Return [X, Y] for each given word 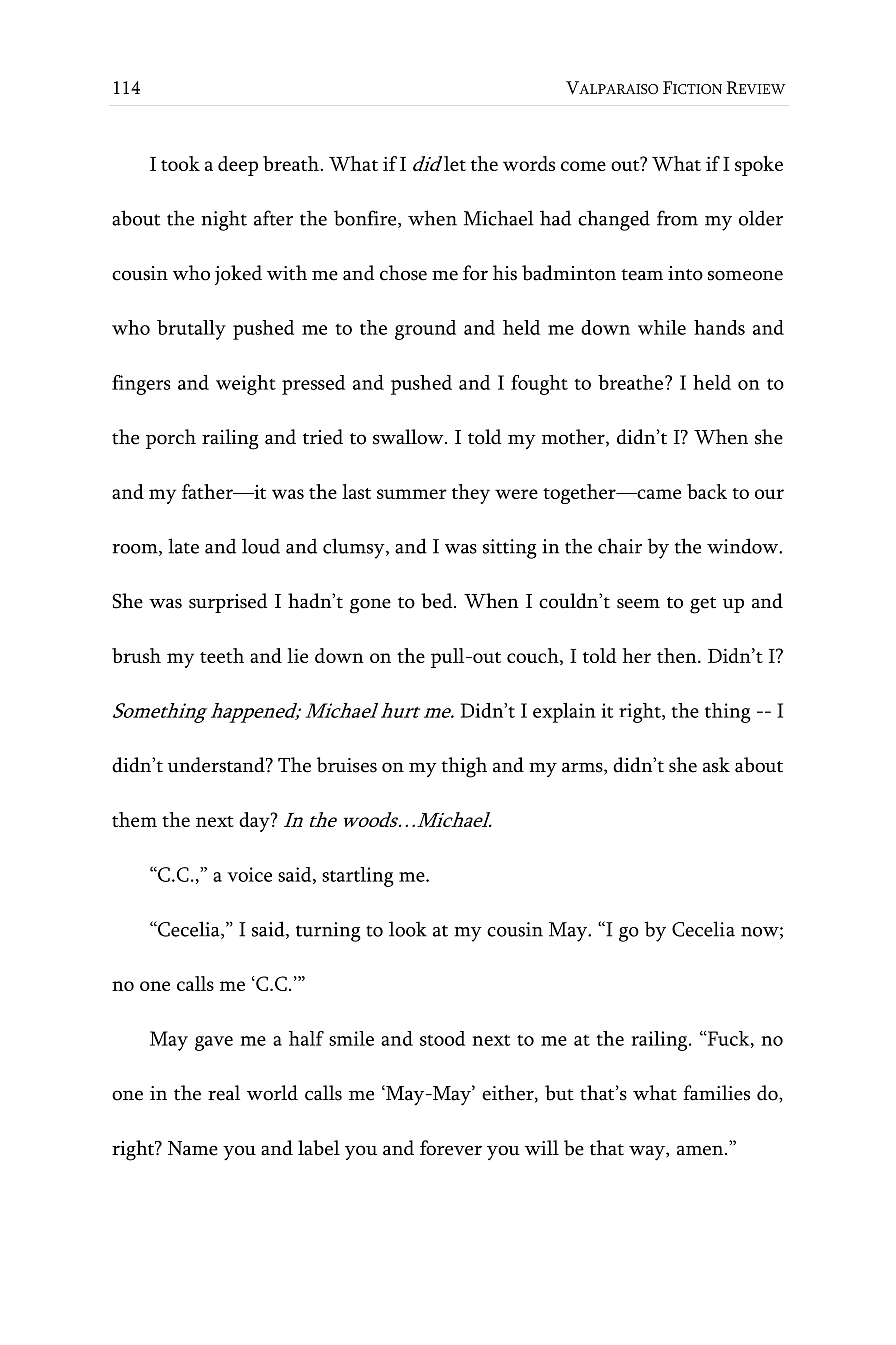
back [707, 491]
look [408, 929]
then [678, 655]
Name [193, 1148]
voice [249, 874]
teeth [222, 655]
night [224, 220]
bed [438, 601]
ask [716, 765]
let [455, 163]
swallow [409, 437]
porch [171, 439]
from [677, 218]
